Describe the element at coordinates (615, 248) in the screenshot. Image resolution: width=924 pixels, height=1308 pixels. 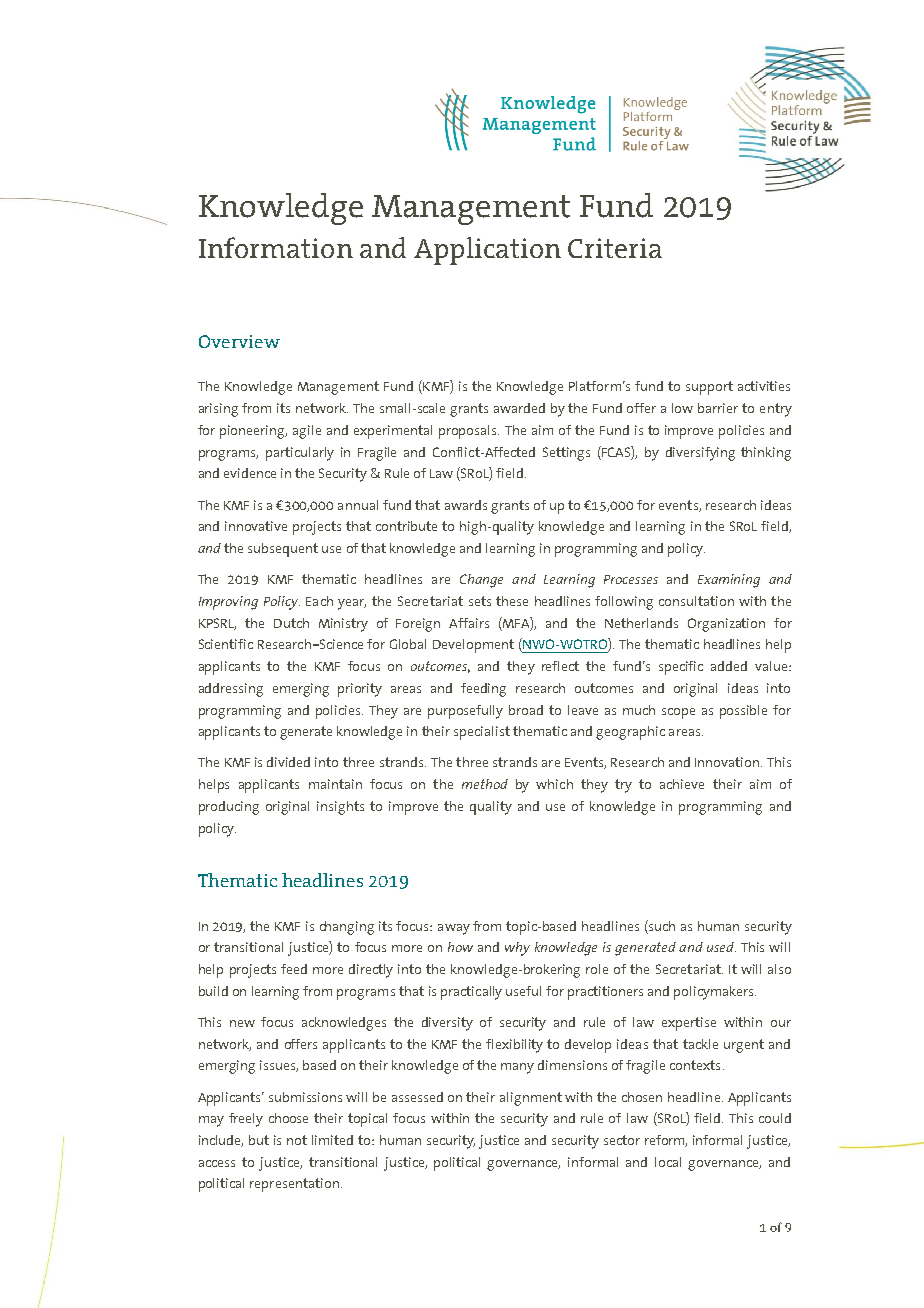
I see `Criteria` at that location.
